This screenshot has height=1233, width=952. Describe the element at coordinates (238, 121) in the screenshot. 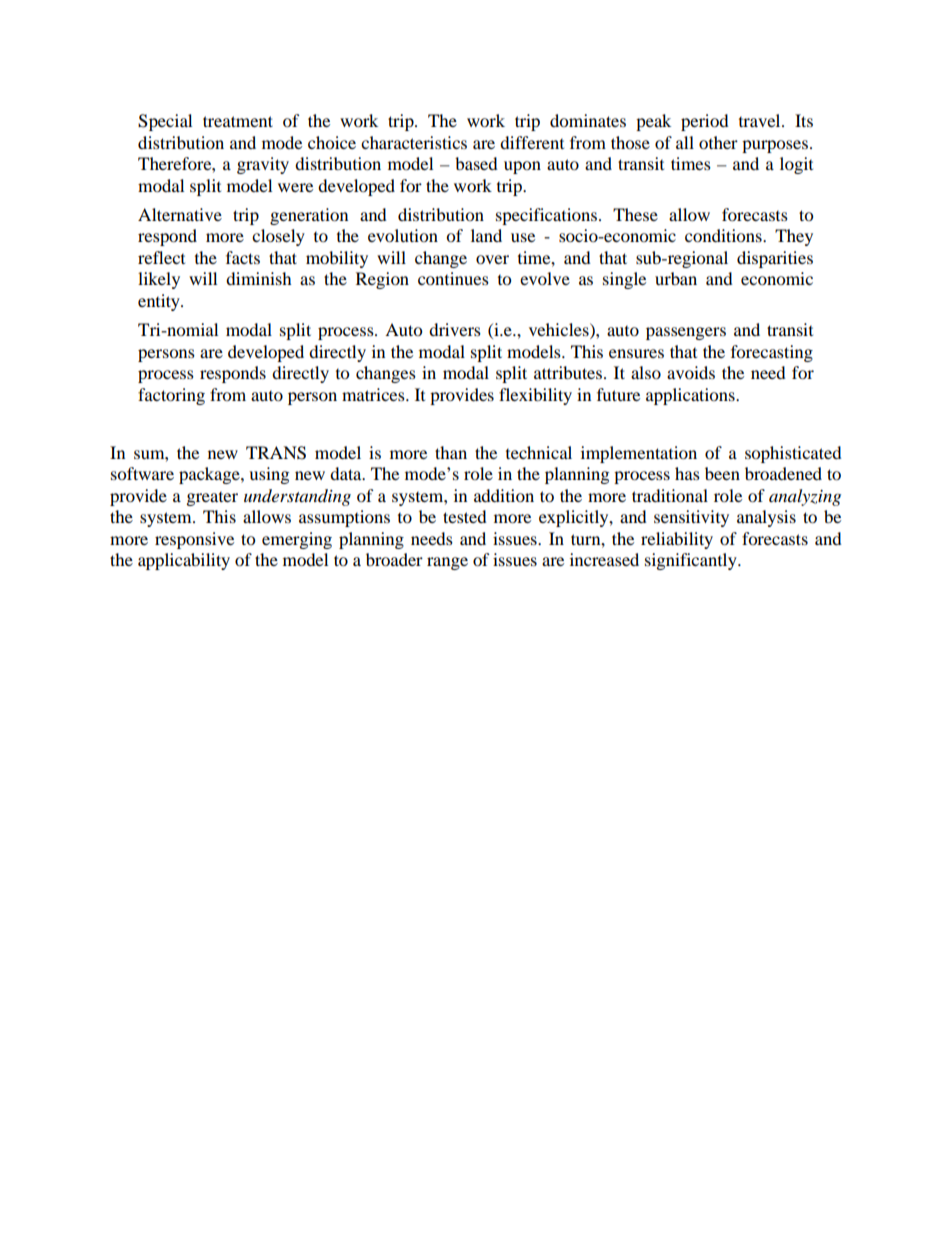

I see `treatment` at that location.
